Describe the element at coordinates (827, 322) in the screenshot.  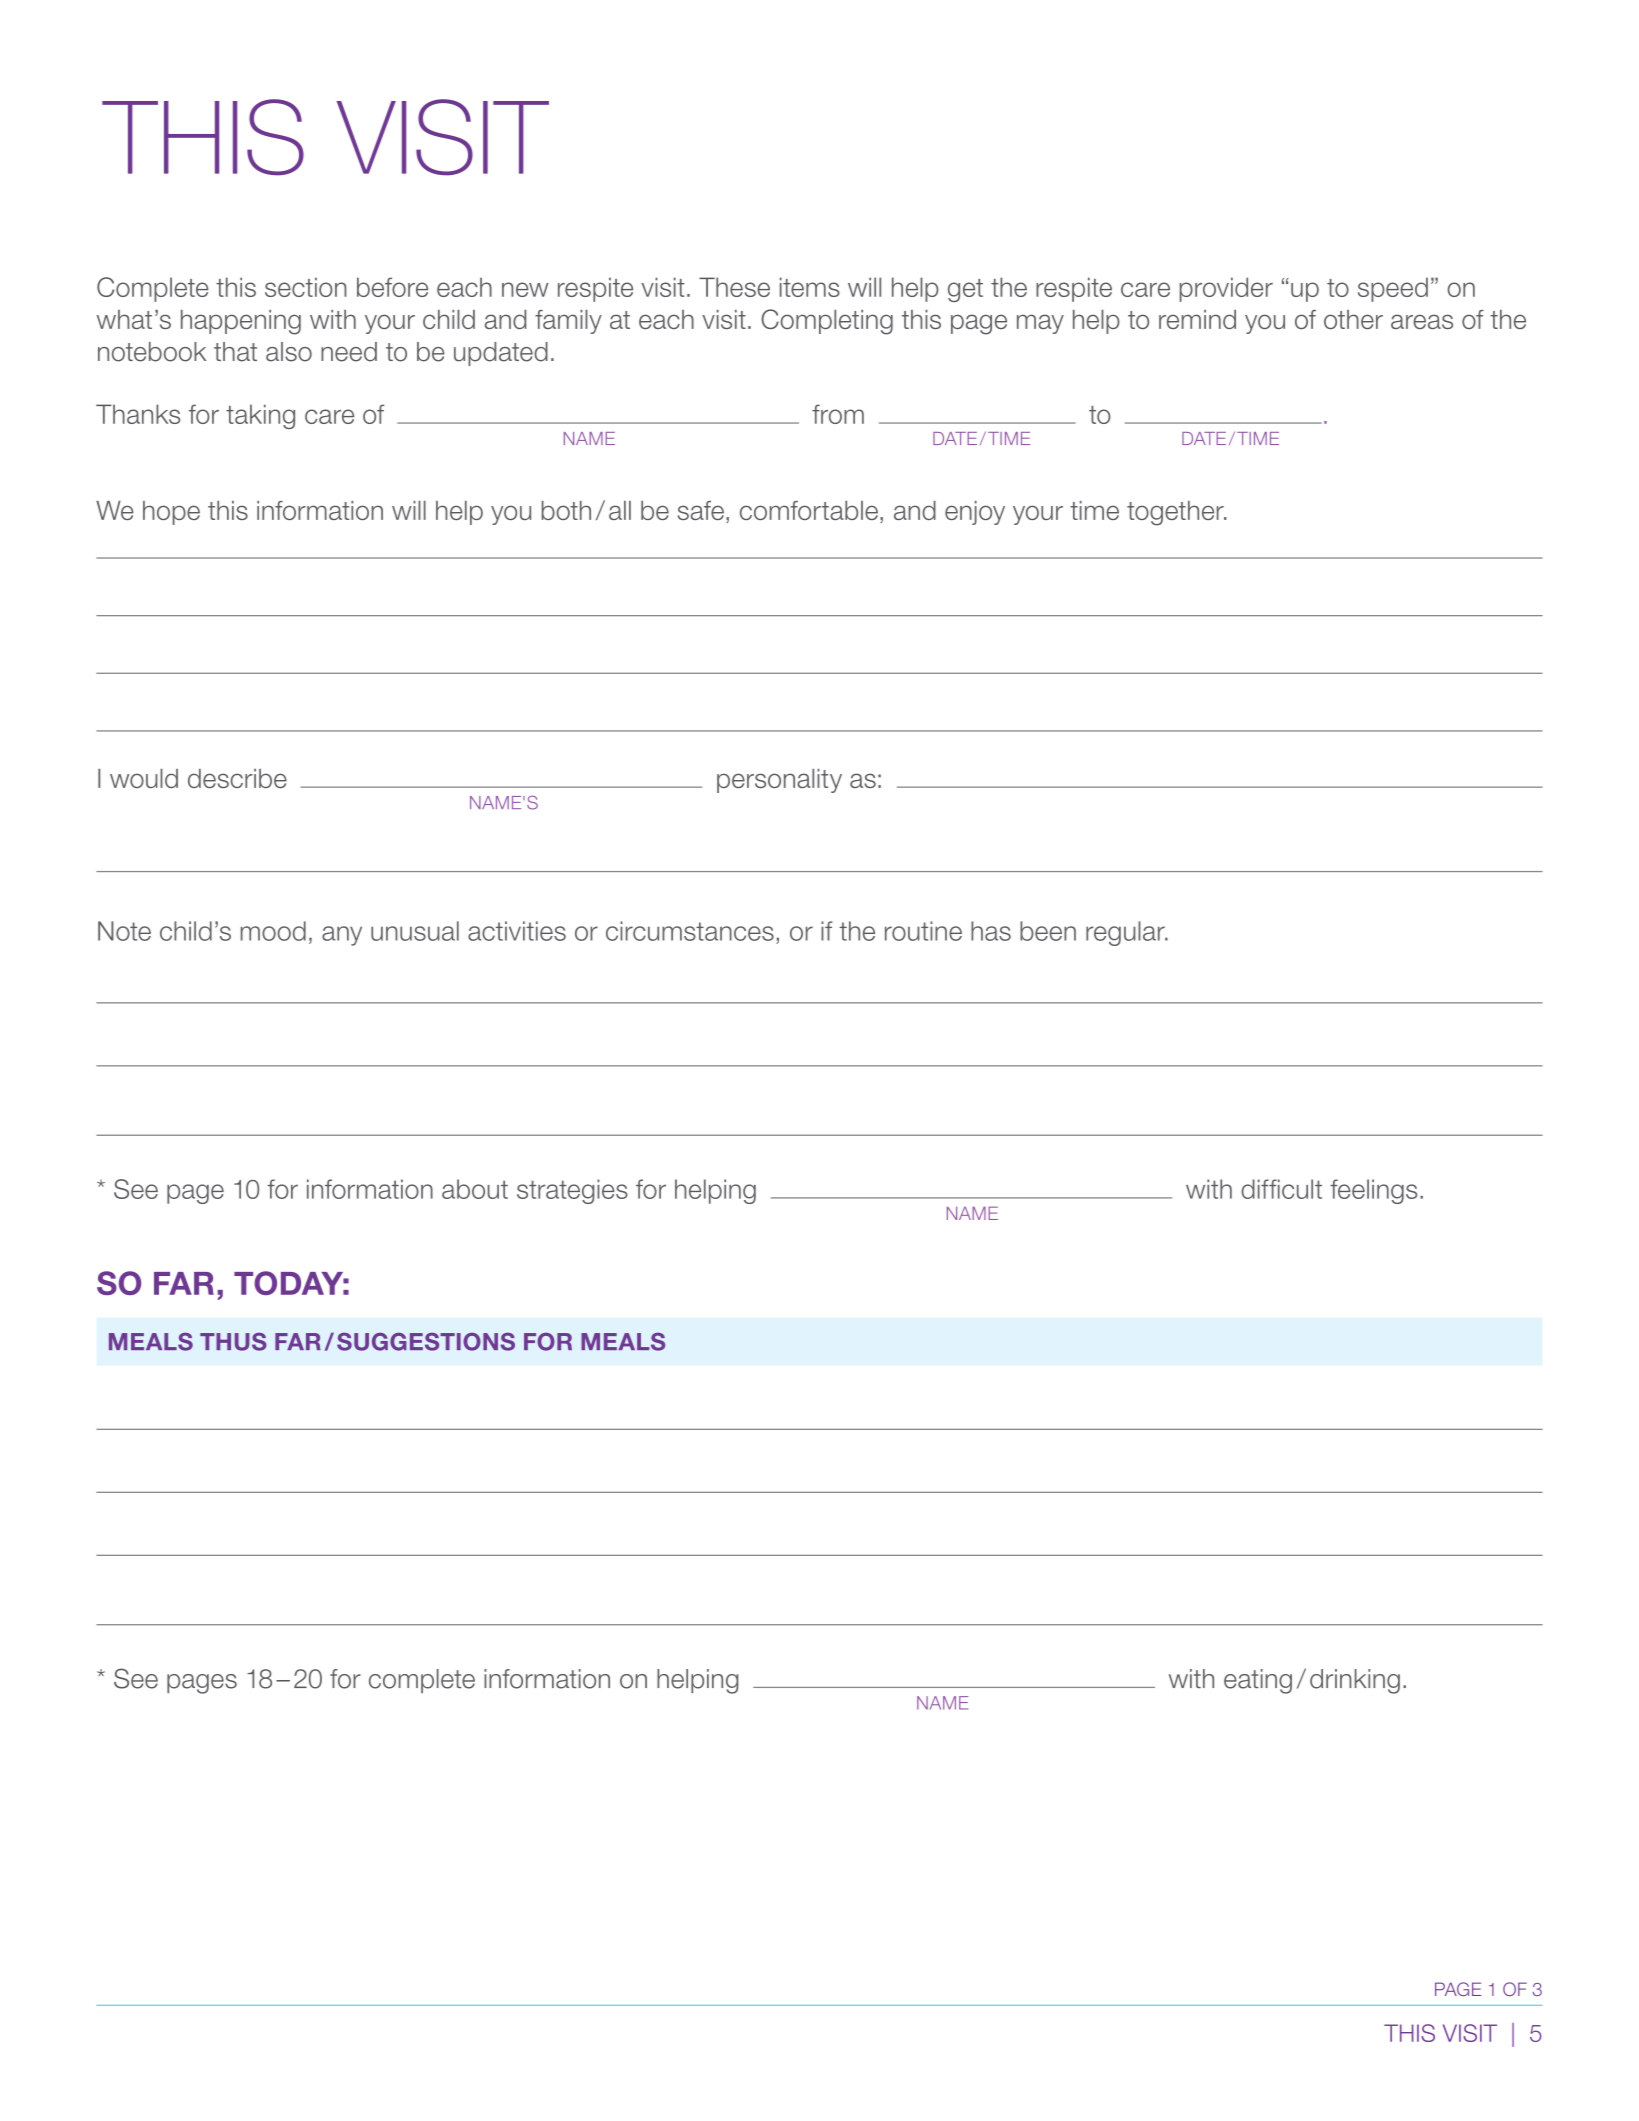
I see `Completing` at that location.
